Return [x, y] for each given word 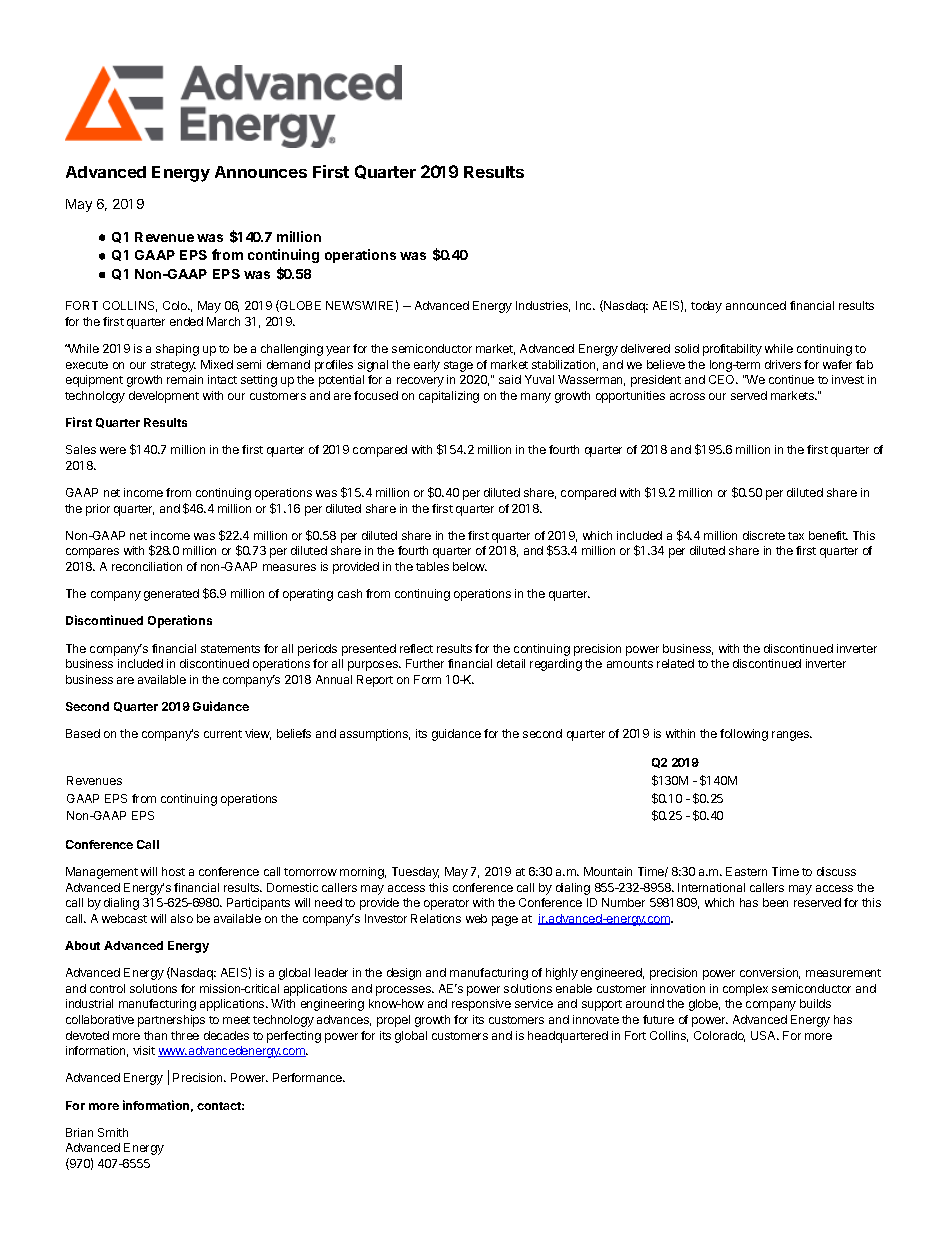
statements [230, 649]
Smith [113, 1132]
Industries [543, 306]
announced [756, 305]
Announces [261, 172]
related [675, 663]
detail [511, 663]
